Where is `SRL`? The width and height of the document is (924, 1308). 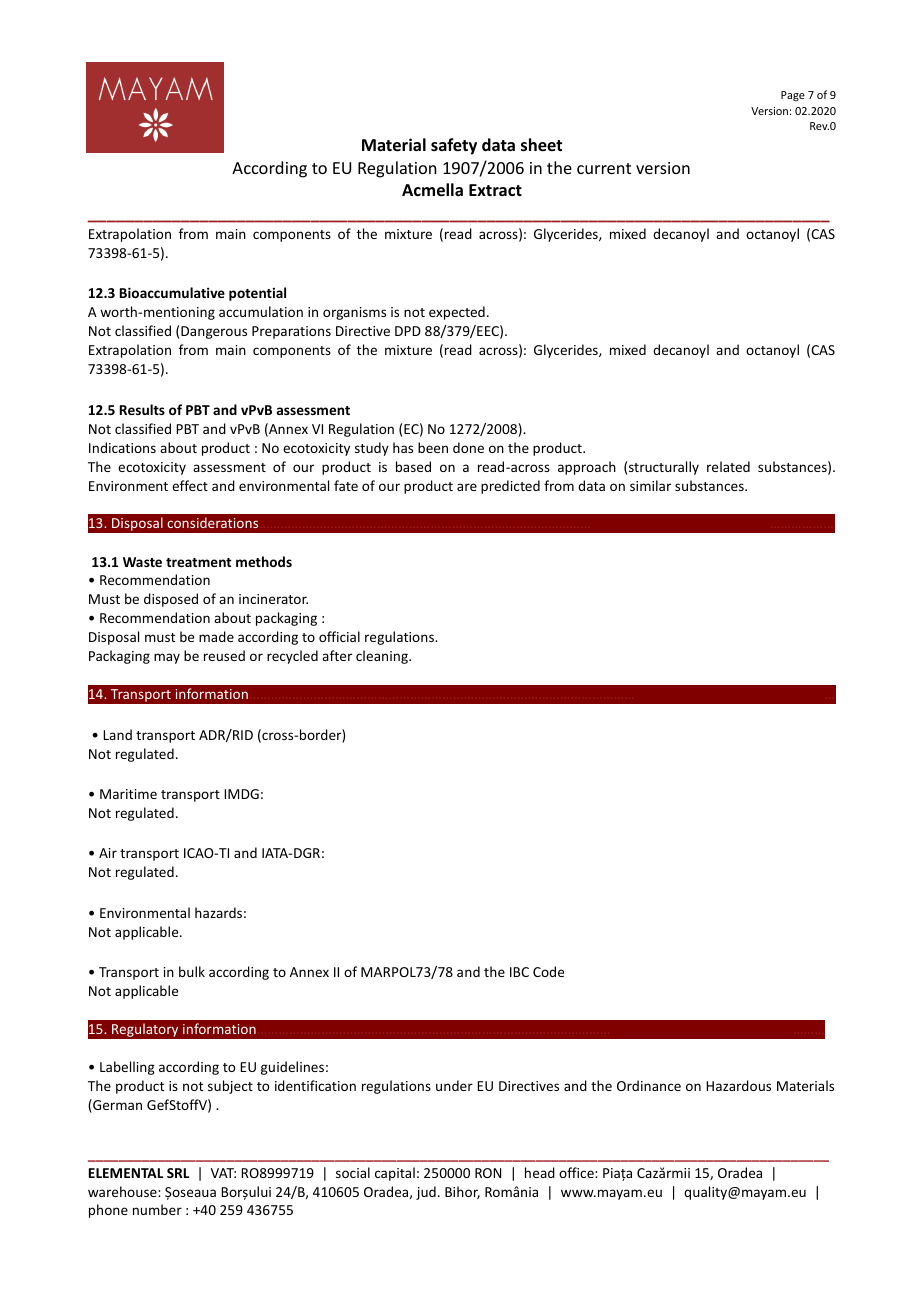
SRL is located at coordinates (178, 1173).
